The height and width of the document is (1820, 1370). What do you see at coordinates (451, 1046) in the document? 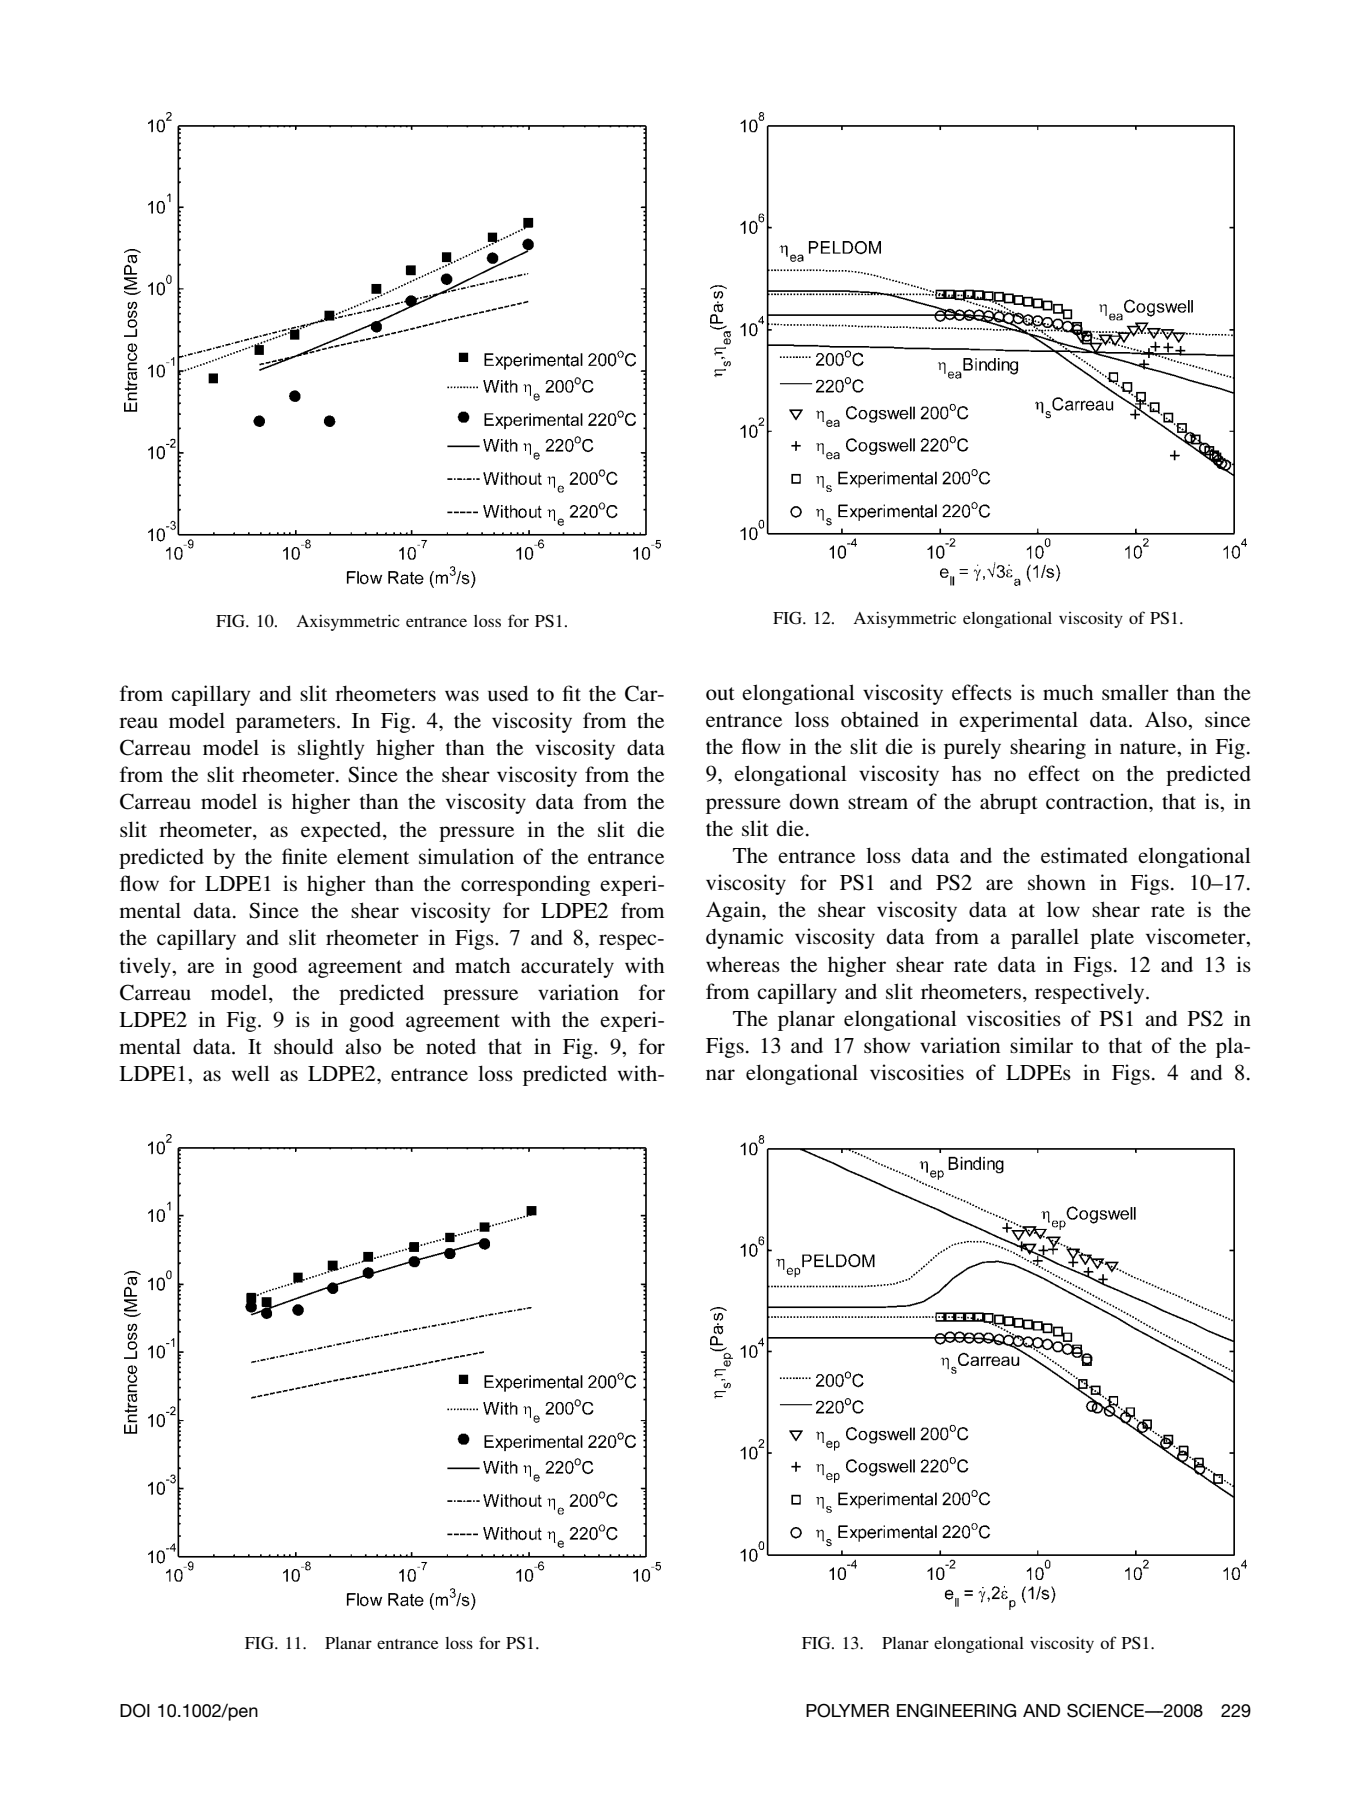
I see `noted` at bounding box center [451, 1046].
